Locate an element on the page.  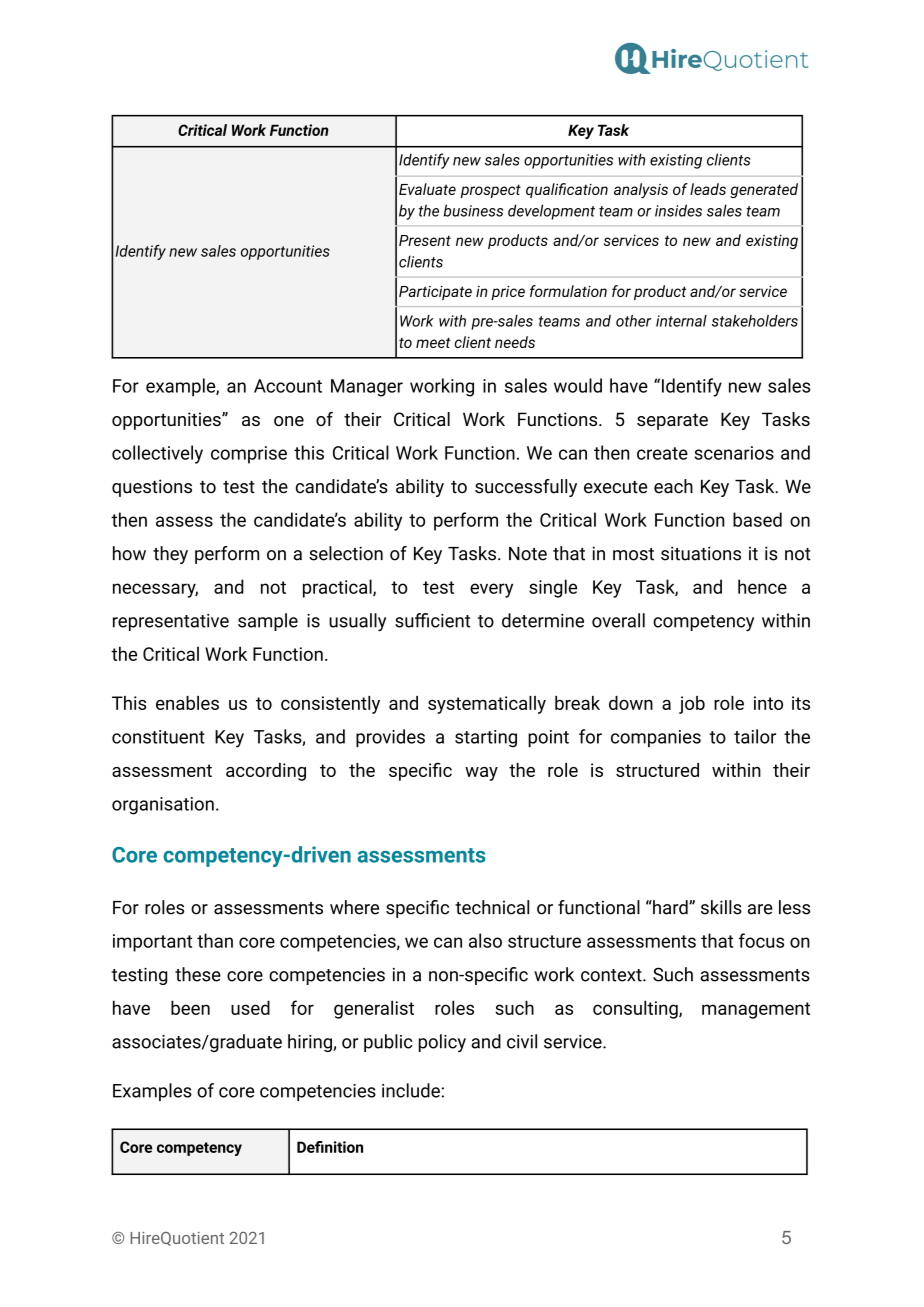
scenarios is located at coordinates (734, 453).
